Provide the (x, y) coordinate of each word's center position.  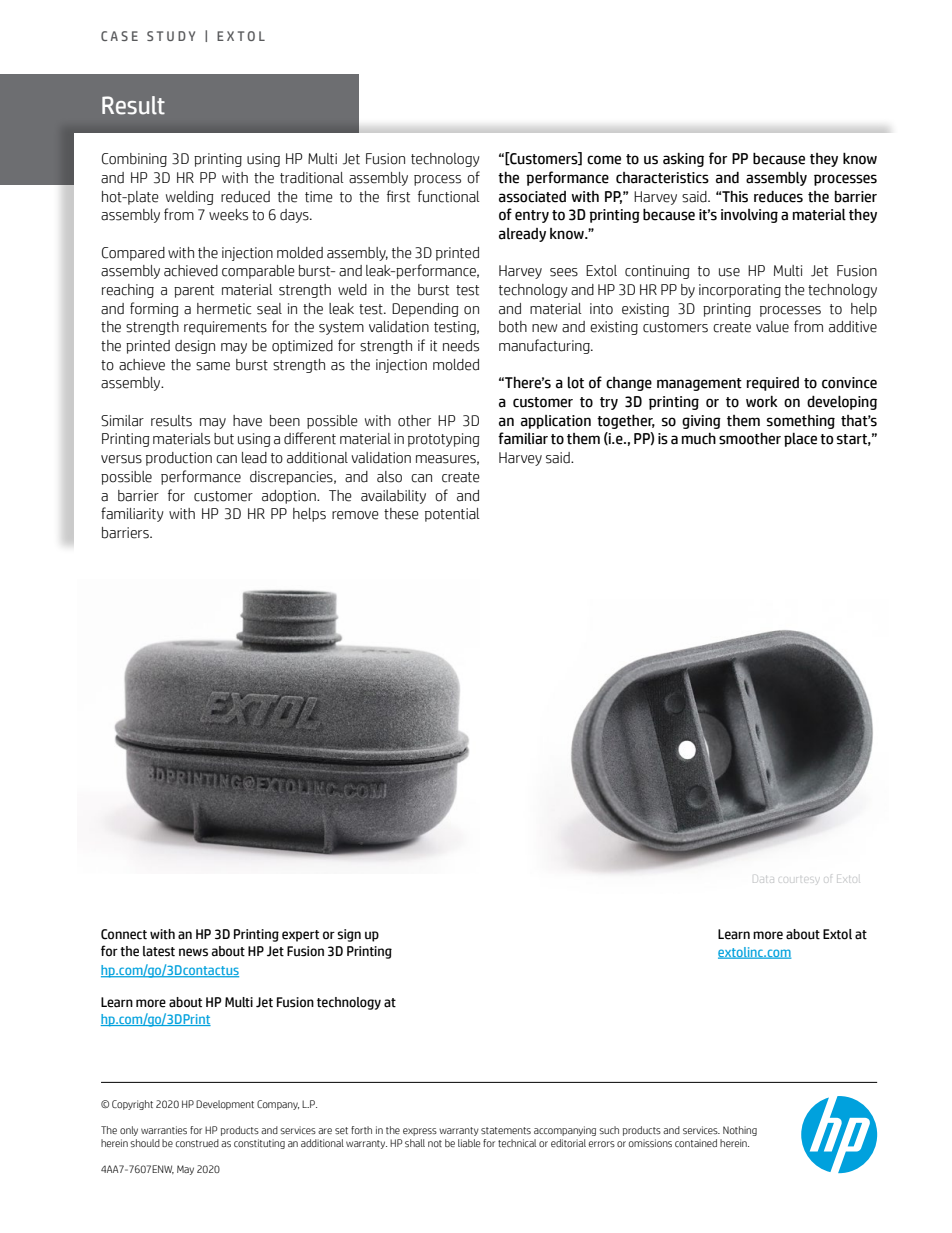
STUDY (171, 36)
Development (225, 1105)
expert (300, 936)
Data (763, 879)
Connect (124, 934)
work (762, 402)
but (224, 439)
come (604, 160)
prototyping (444, 440)
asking (683, 160)
